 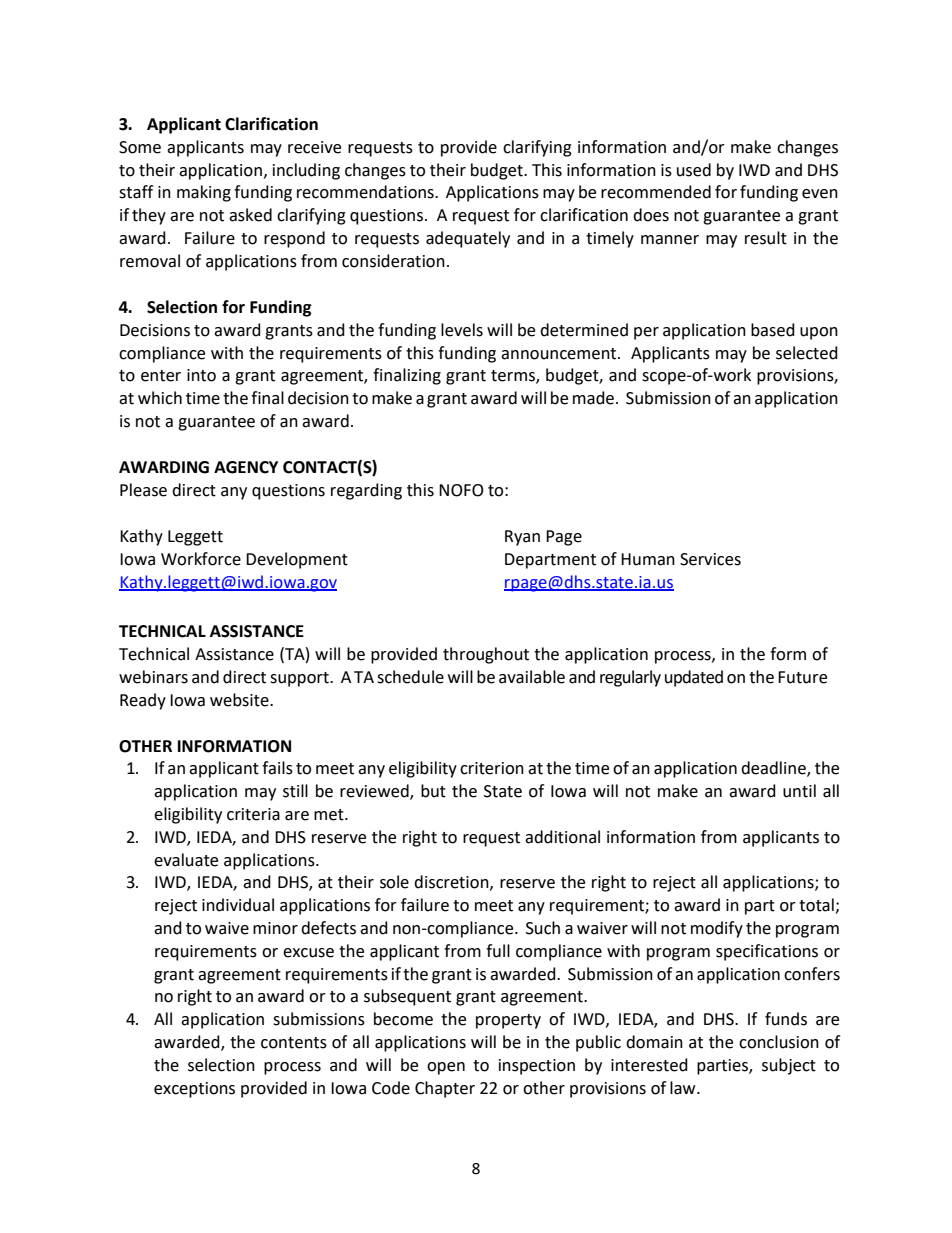 What do you see at coordinates (468, 239) in the document?
I see `adequately` at bounding box center [468, 239].
